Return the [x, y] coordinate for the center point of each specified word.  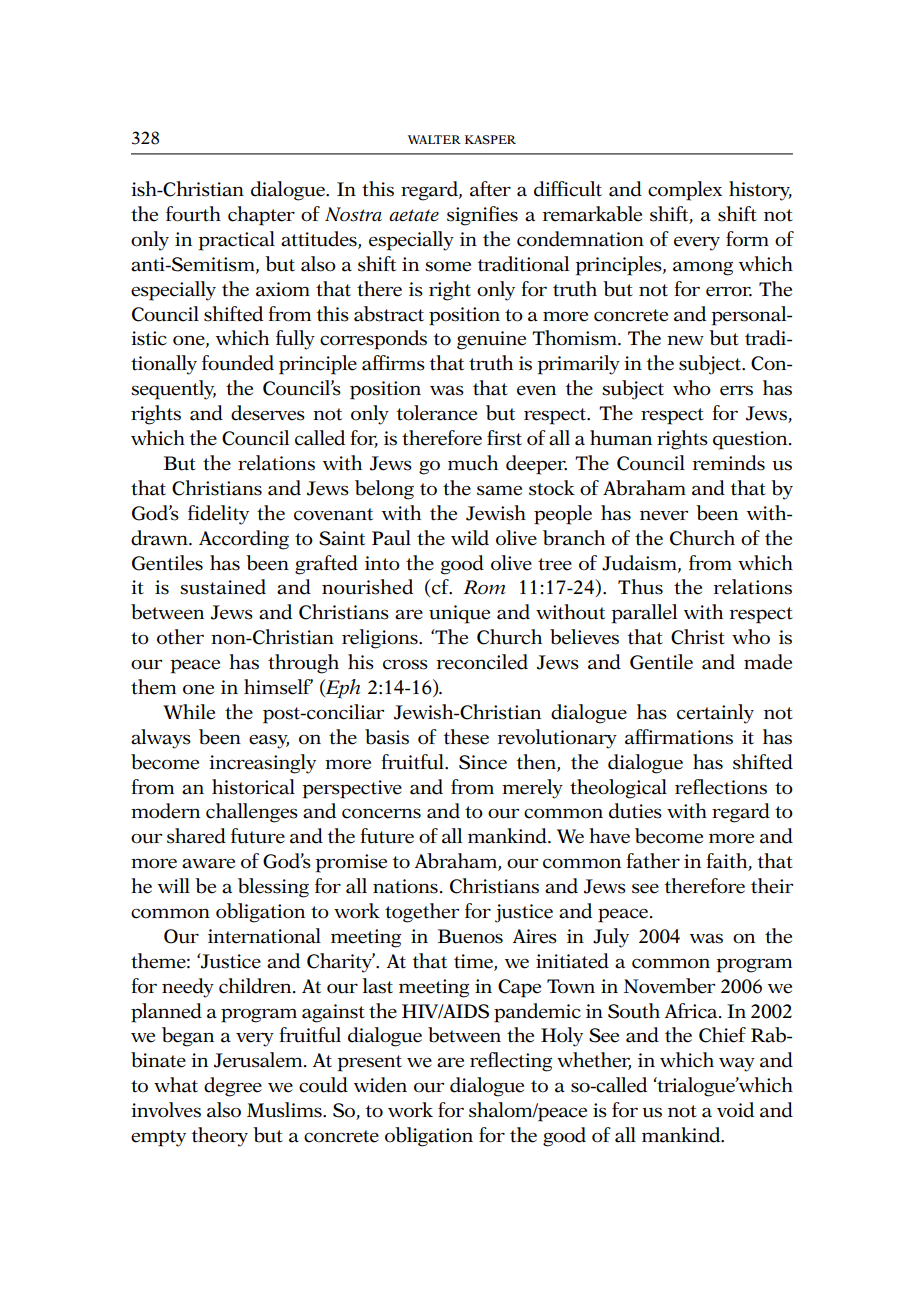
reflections [721, 787]
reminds [729, 463]
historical [253, 787]
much [473, 463]
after [490, 189]
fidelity [218, 515]
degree [233, 1087]
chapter [261, 216]
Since [483, 762]
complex [685, 191]
